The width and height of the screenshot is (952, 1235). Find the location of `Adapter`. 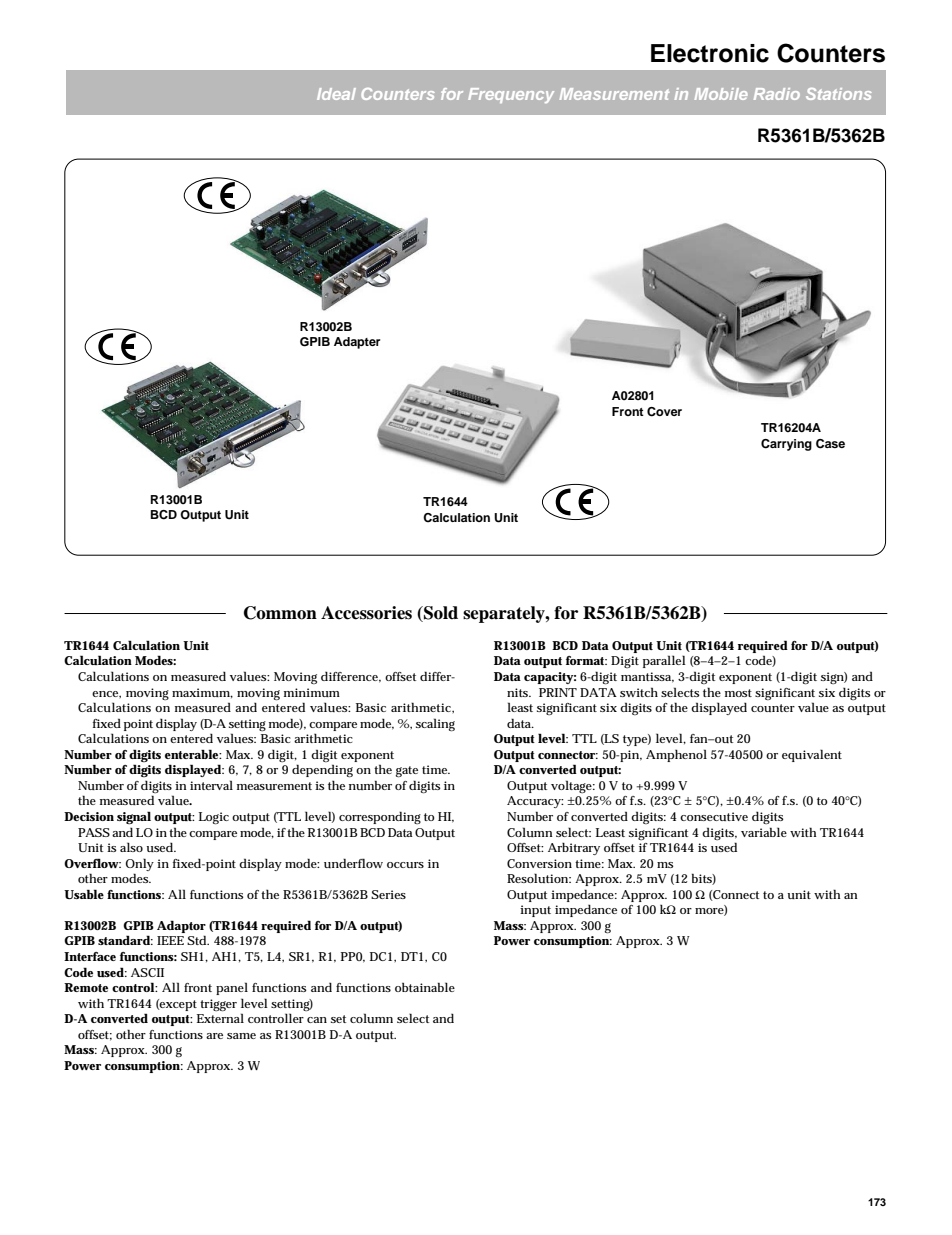

Adapter is located at coordinates (357, 343).
